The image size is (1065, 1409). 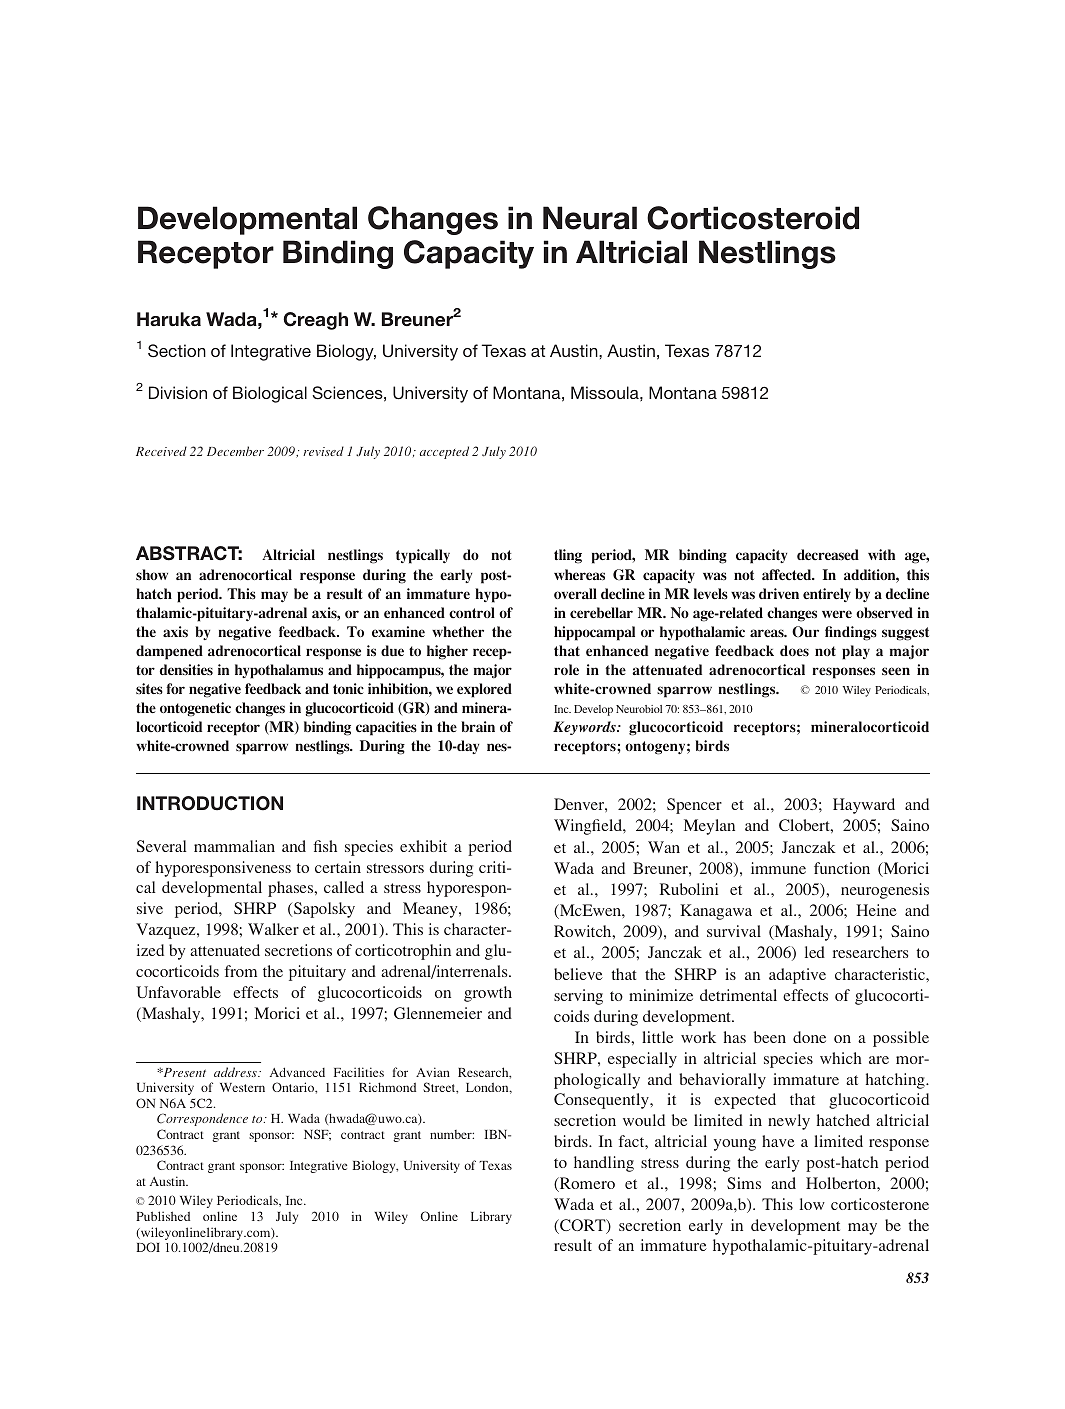 I want to click on whereas, so click(x=579, y=575).
